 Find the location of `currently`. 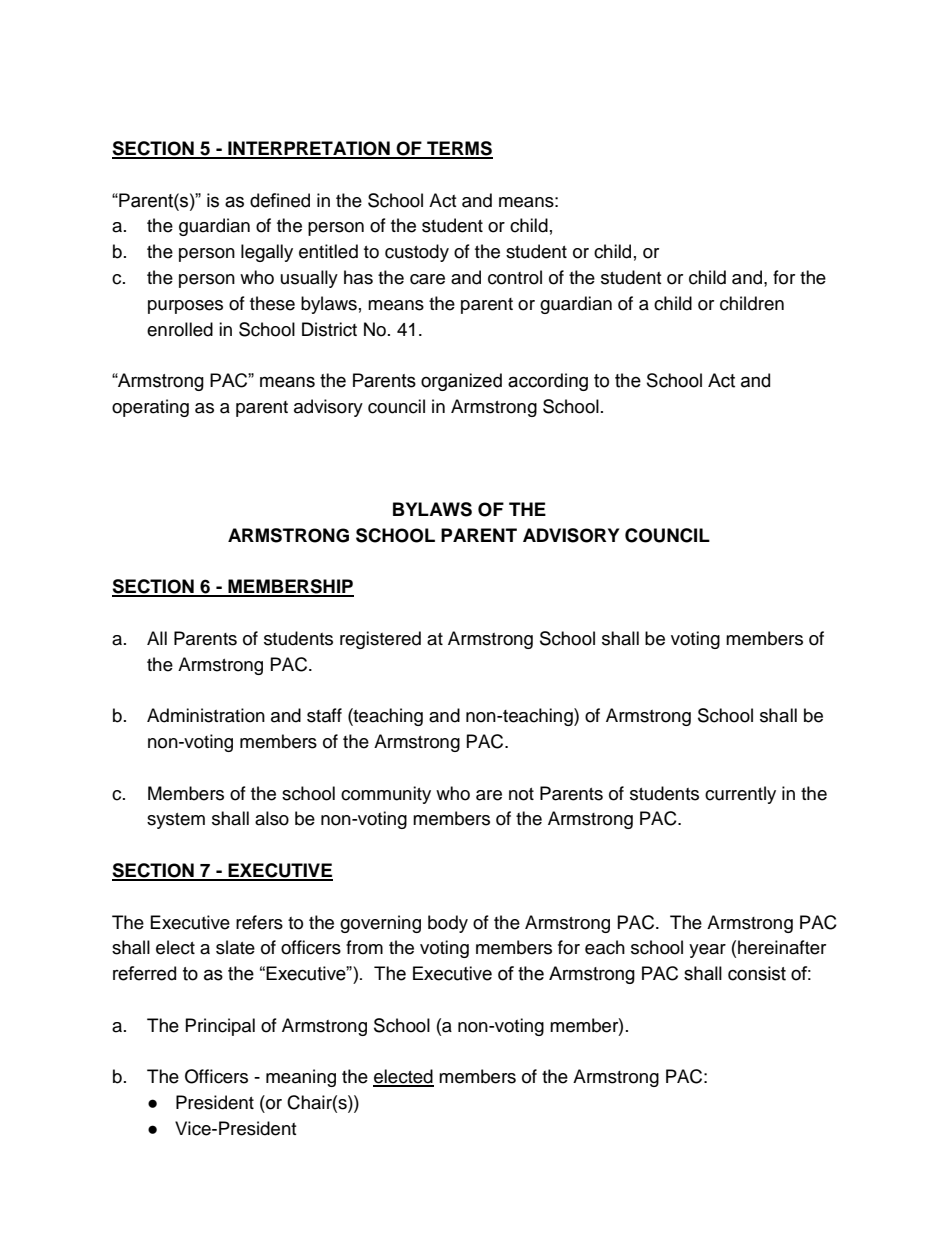

currently is located at coordinates (740, 795).
